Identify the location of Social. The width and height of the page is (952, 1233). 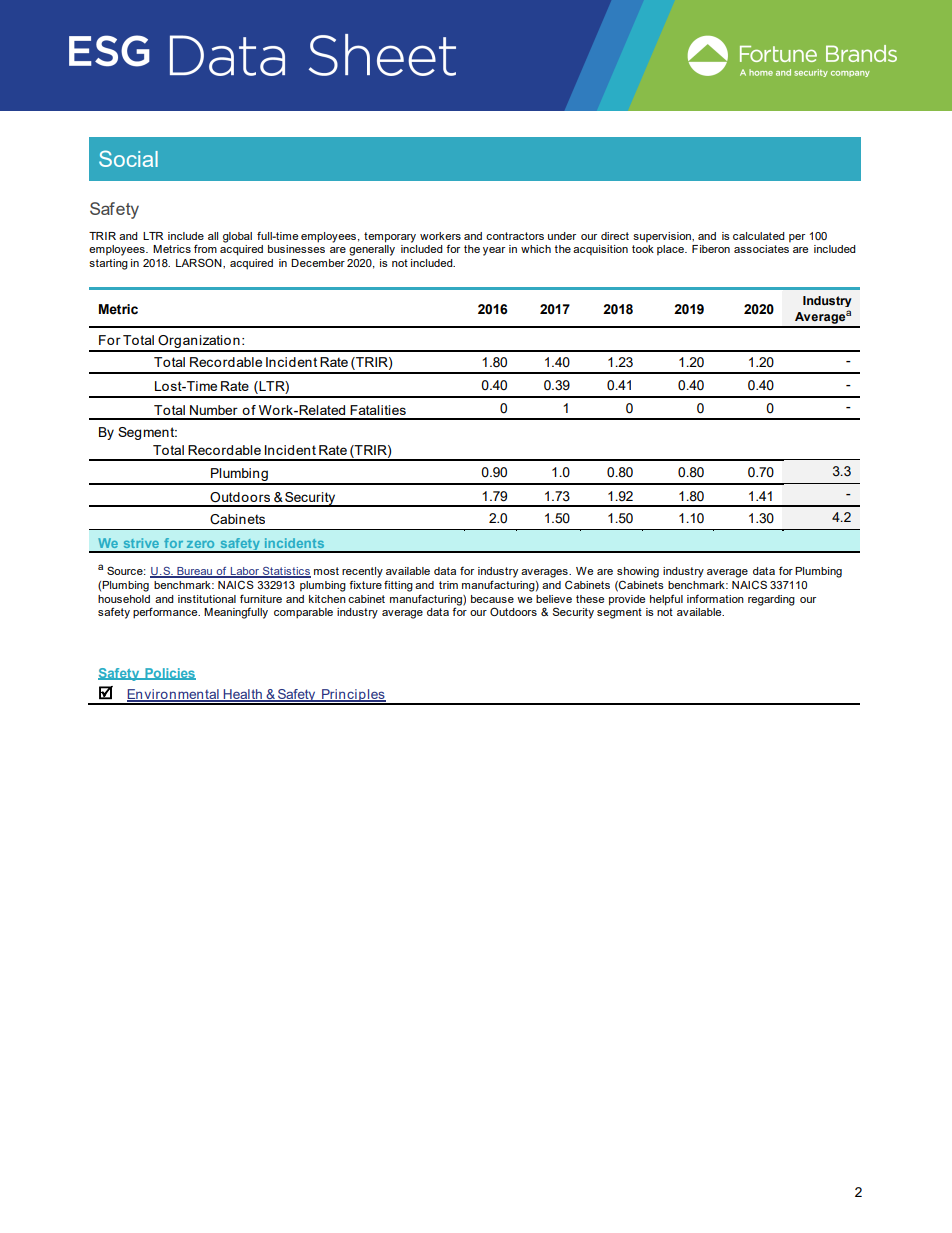
(128, 158).
